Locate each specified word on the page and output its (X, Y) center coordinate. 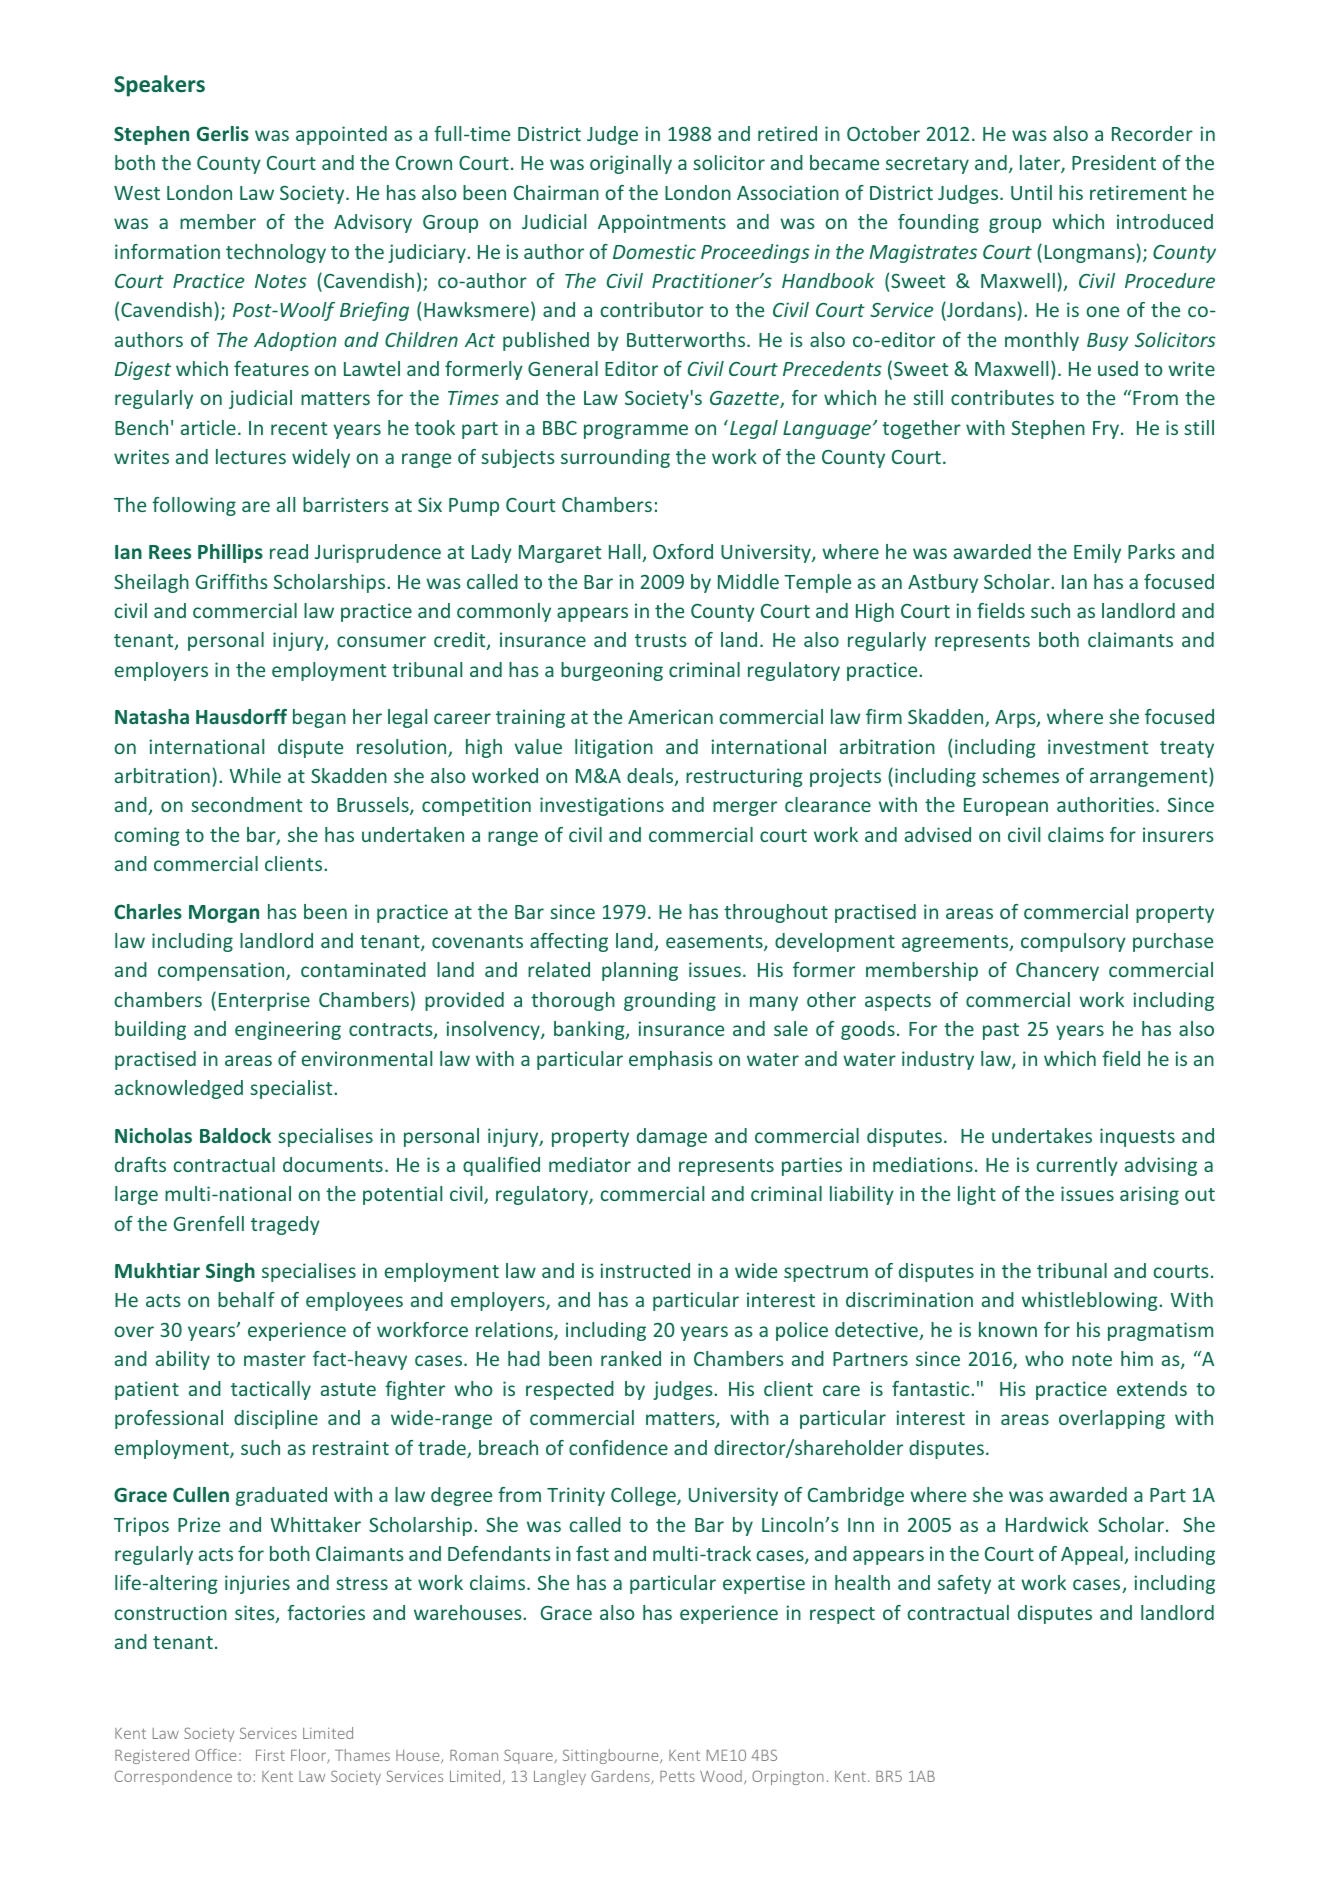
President (1114, 162)
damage (672, 1137)
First (270, 1755)
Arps (1016, 719)
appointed (341, 135)
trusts (661, 640)
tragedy (285, 1225)
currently (1077, 1166)
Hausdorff (241, 716)
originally (631, 164)
